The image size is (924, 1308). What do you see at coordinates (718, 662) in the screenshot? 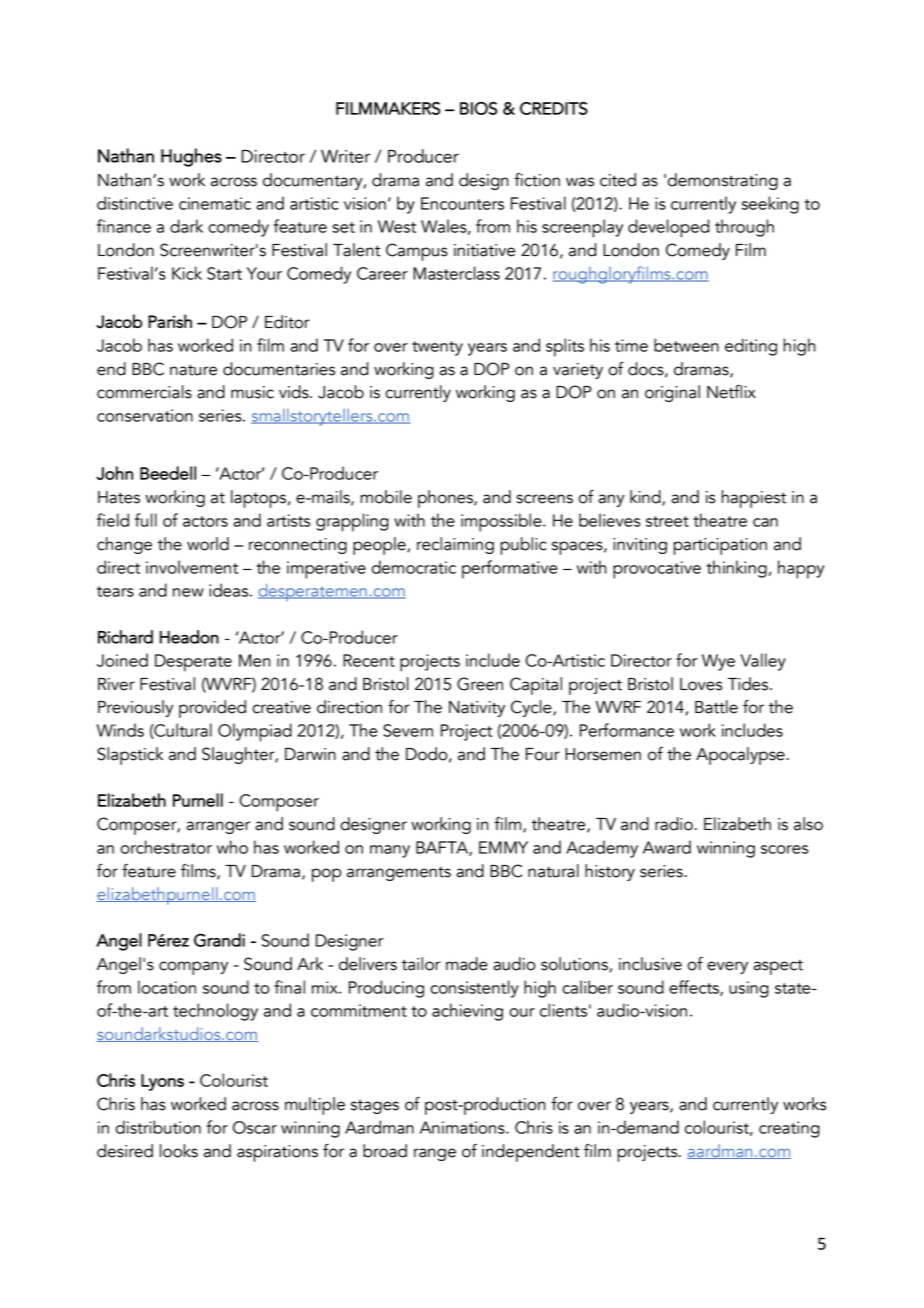
I see `Wye` at bounding box center [718, 662].
